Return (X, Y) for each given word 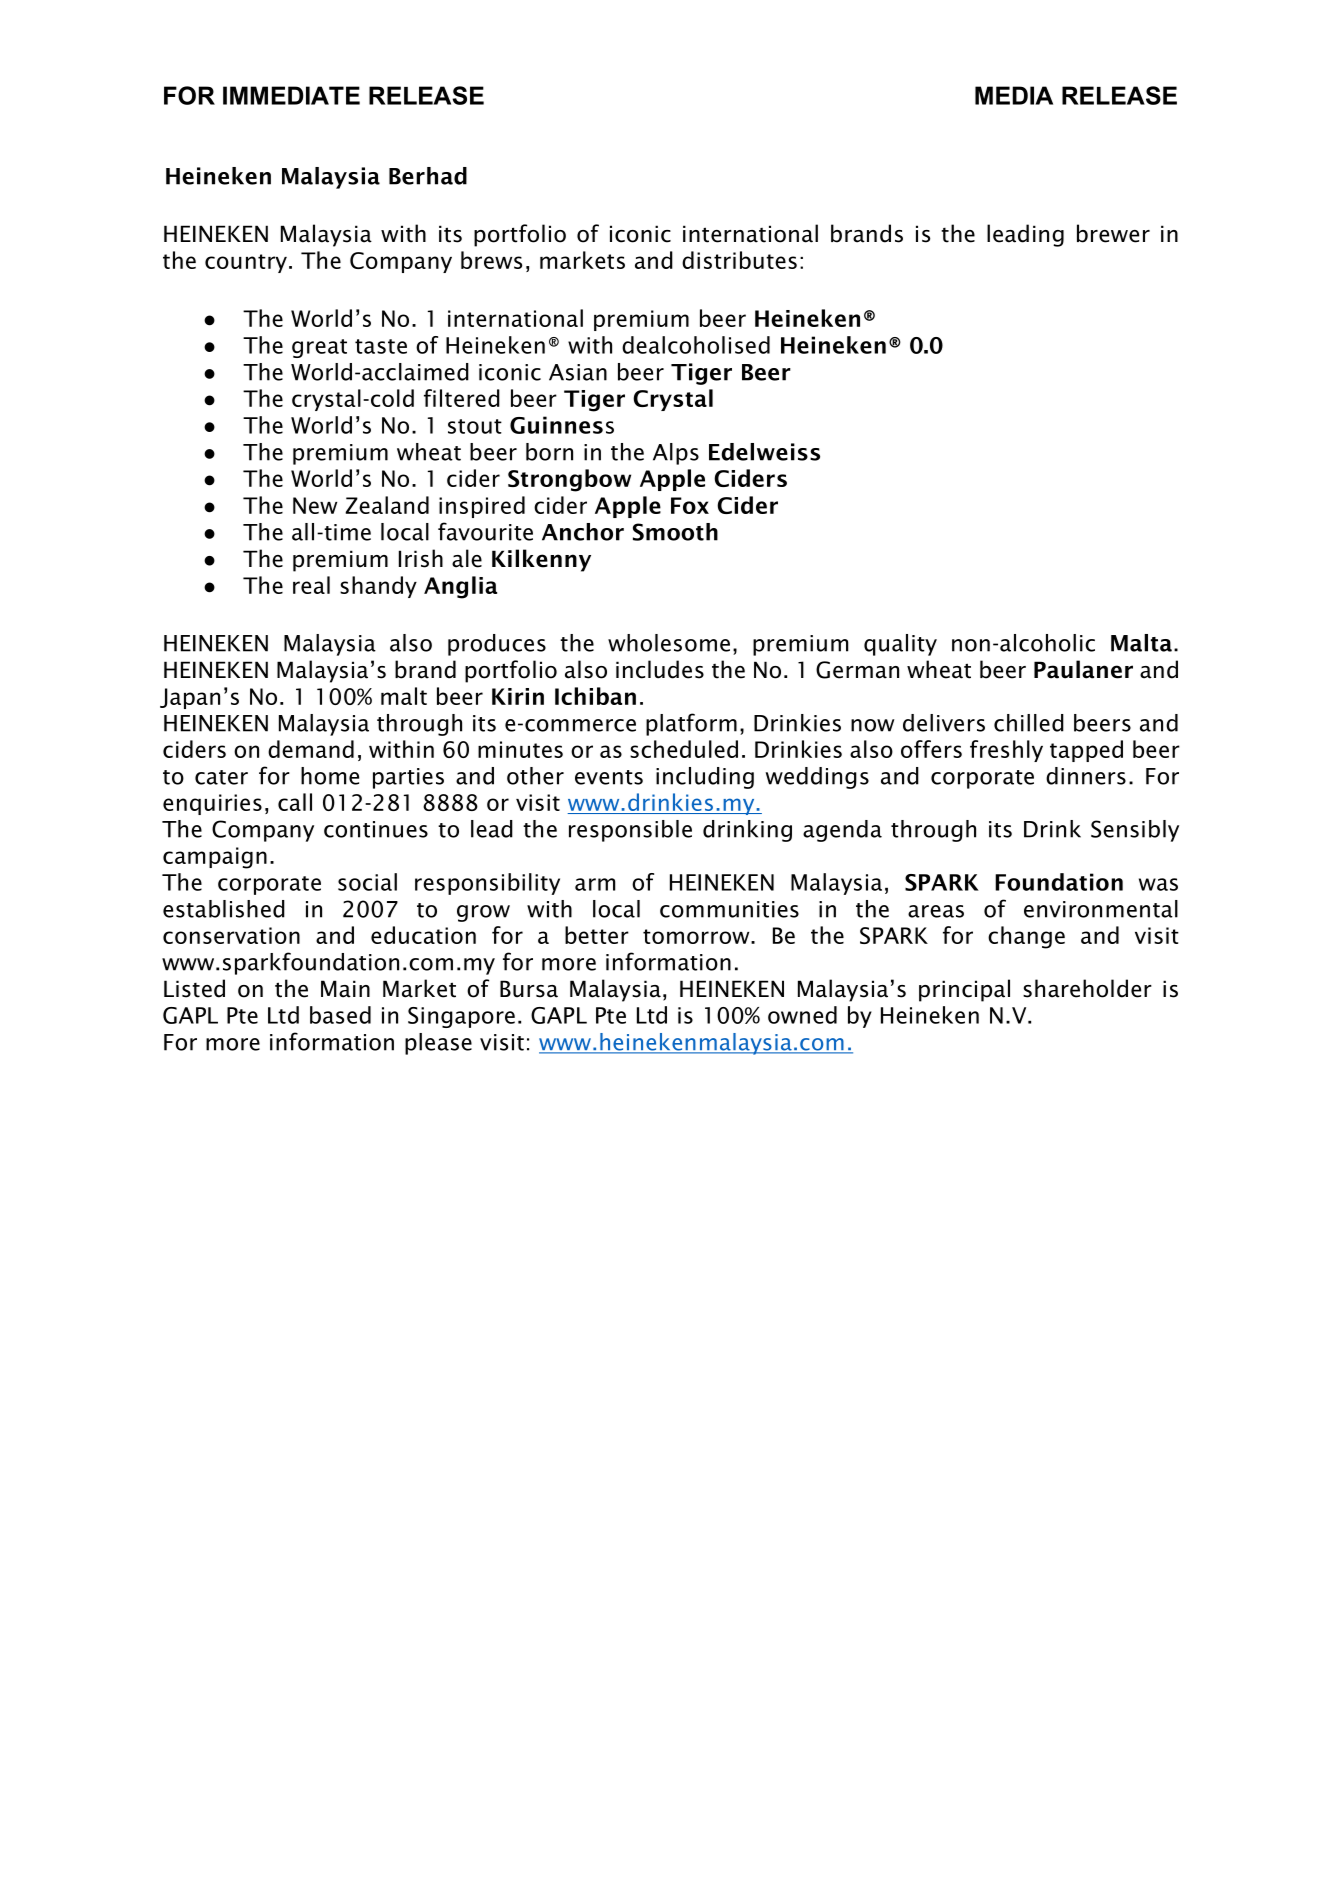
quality (900, 645)
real (311, 585)
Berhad (428, 176)
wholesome (669, 643)
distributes (739, 260)
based (340, 1015)
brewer (1113, 233)
